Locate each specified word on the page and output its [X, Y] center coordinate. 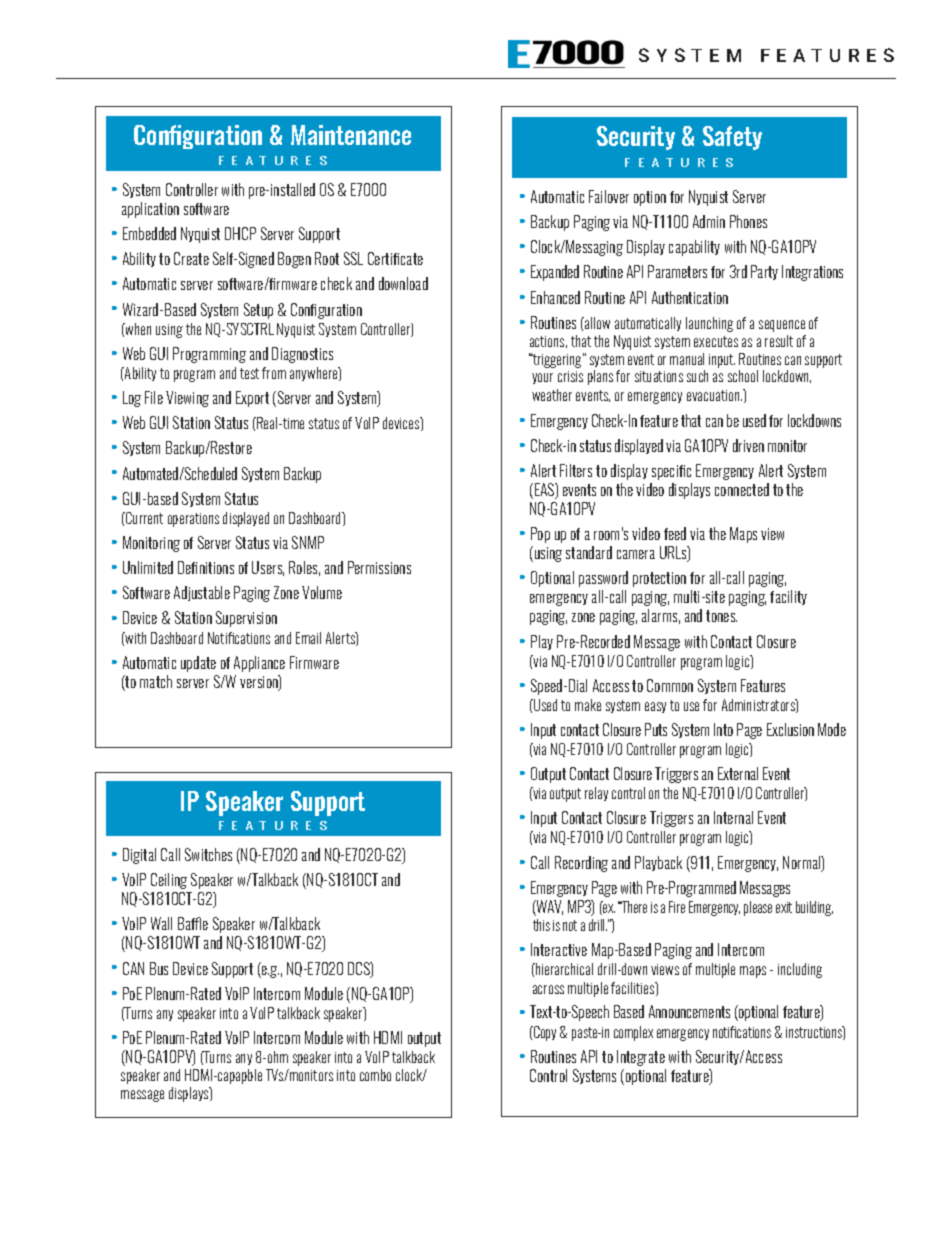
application [150, 210]
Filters [576, 470]
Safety [732, 138]
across [548, 989]
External [738, 773]
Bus [159, 968]
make [588, 705]
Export [252, 399]
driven [748, 445]
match [156, 681]
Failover [609, 196]
